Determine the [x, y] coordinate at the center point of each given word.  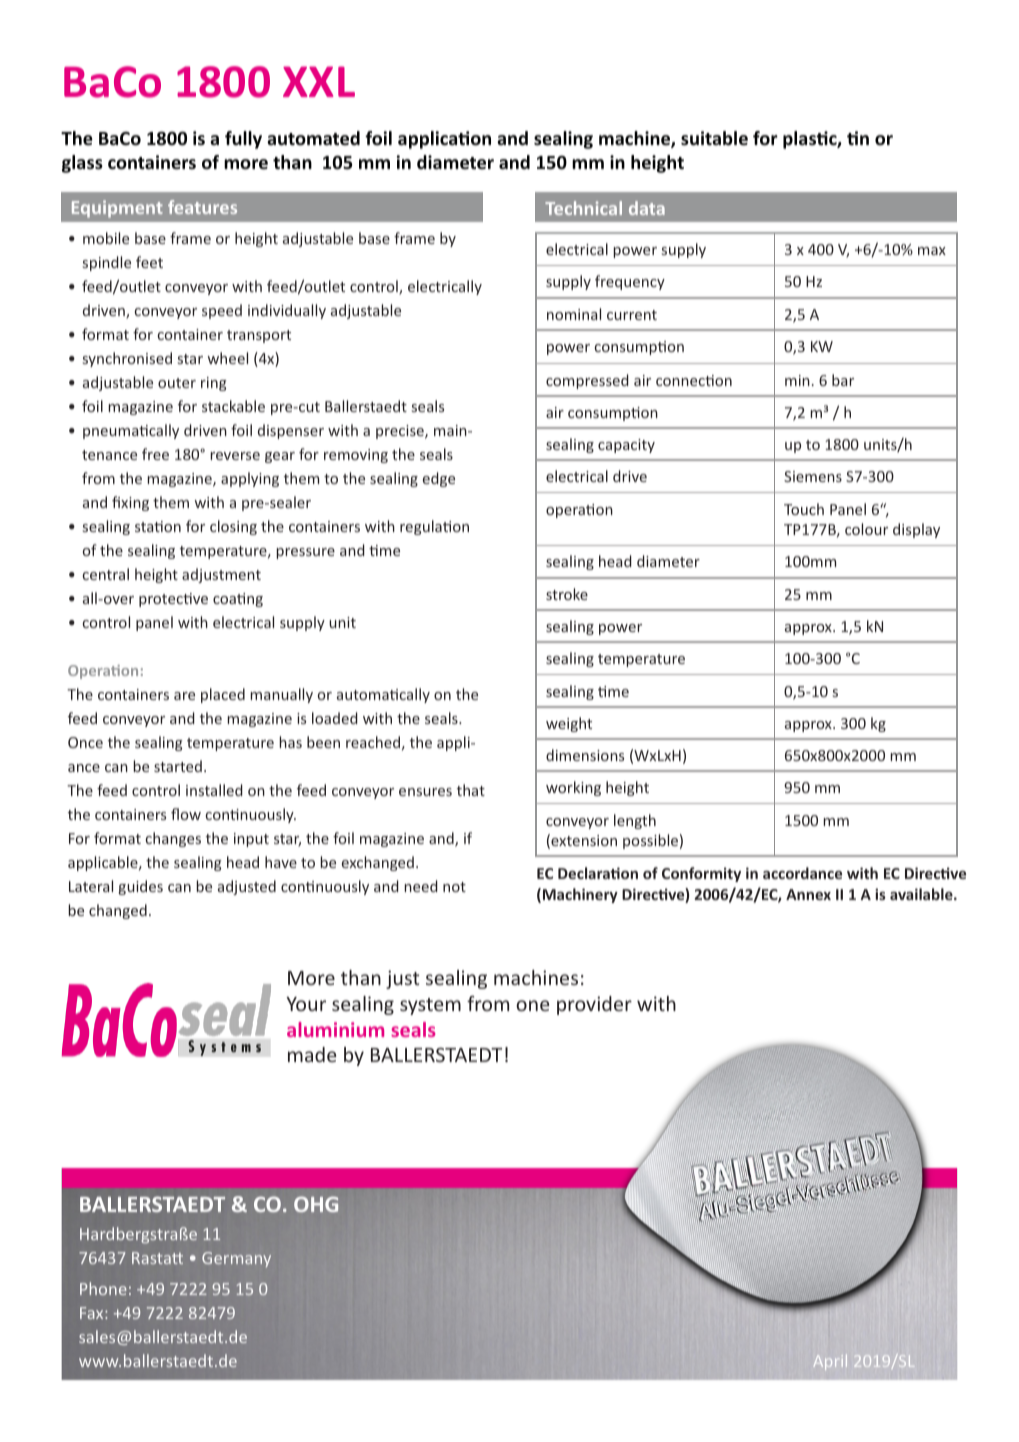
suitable [714, 138]
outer [177, 383]
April [830, 1362]
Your [306, 1004]
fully [243, 140]
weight [569, 724]
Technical [583, 208]
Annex [808, 894]
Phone [103, 1288]
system [430, 1006]
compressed [587, 381]
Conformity [701, 874]
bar [843, 380]
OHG [316, 1204]
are [184, 696]
